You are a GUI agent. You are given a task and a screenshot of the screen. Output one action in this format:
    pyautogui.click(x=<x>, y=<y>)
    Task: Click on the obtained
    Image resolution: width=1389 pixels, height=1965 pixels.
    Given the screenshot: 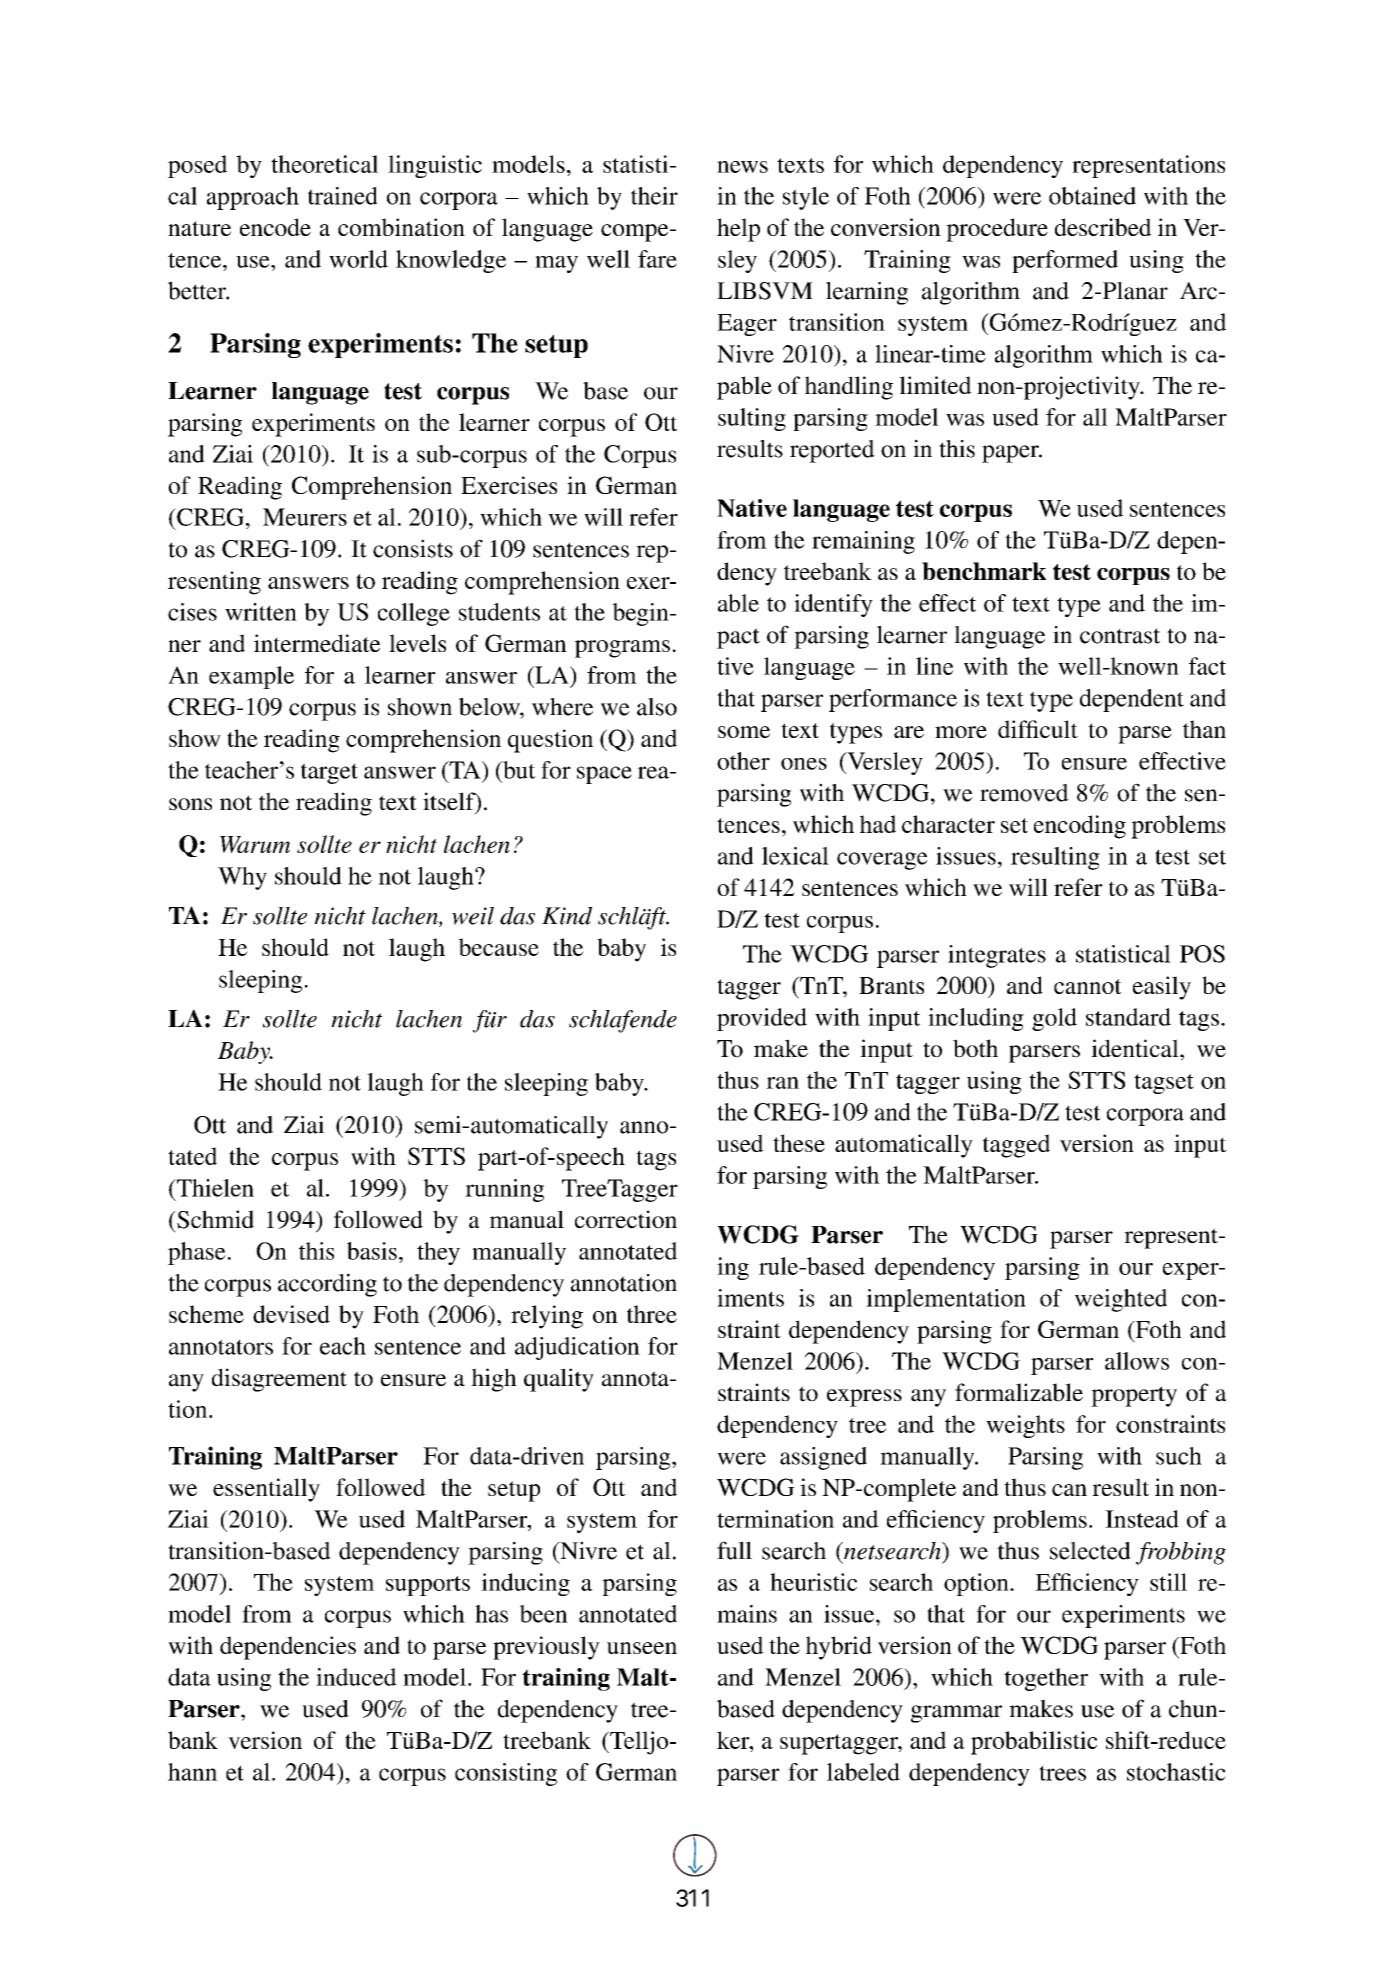 What is the action you would take?
    pyautogui.click(x=1092, y=196)
